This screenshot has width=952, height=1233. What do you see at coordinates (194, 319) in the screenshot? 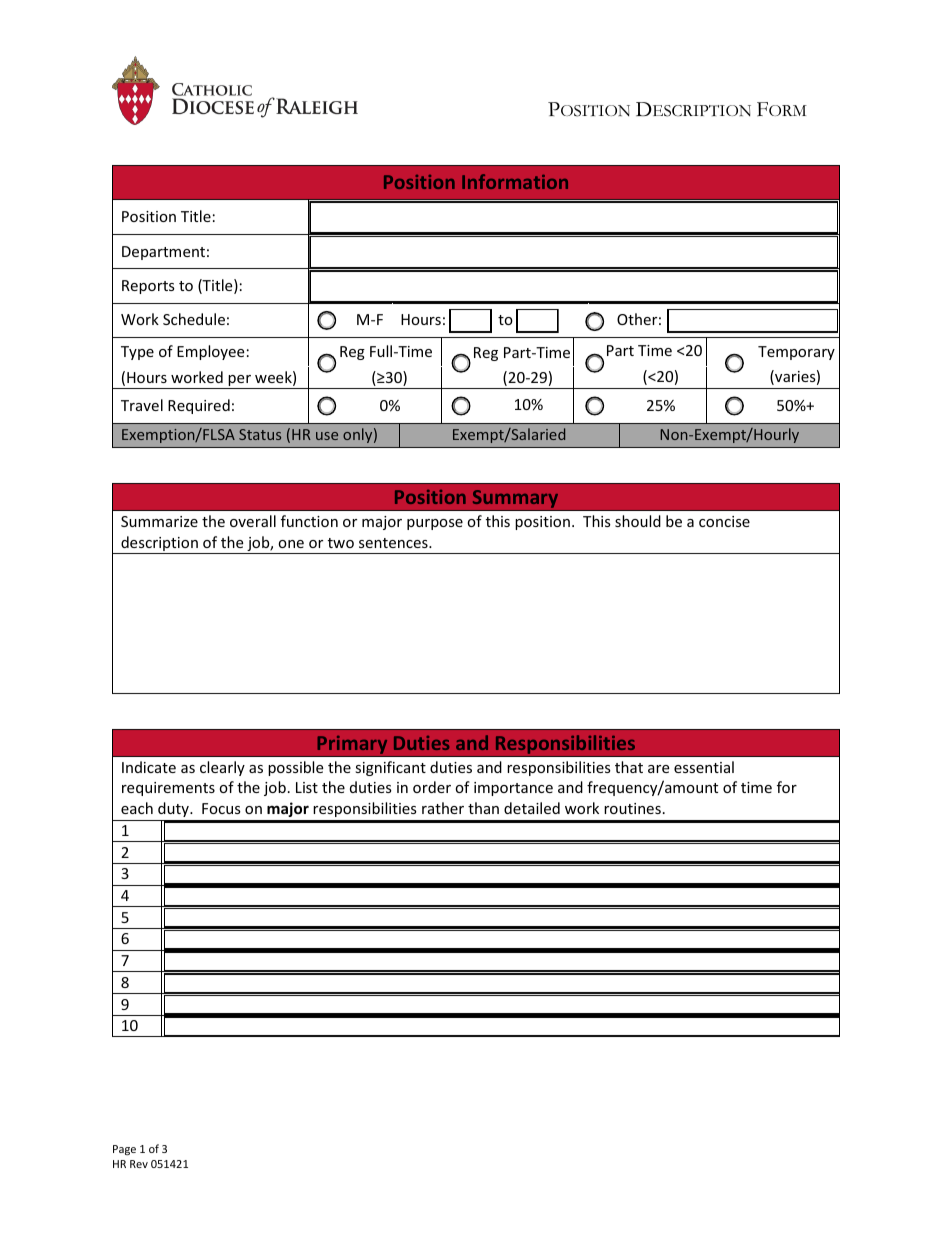
I see `Schedule` at bounding box center [194, 319].
